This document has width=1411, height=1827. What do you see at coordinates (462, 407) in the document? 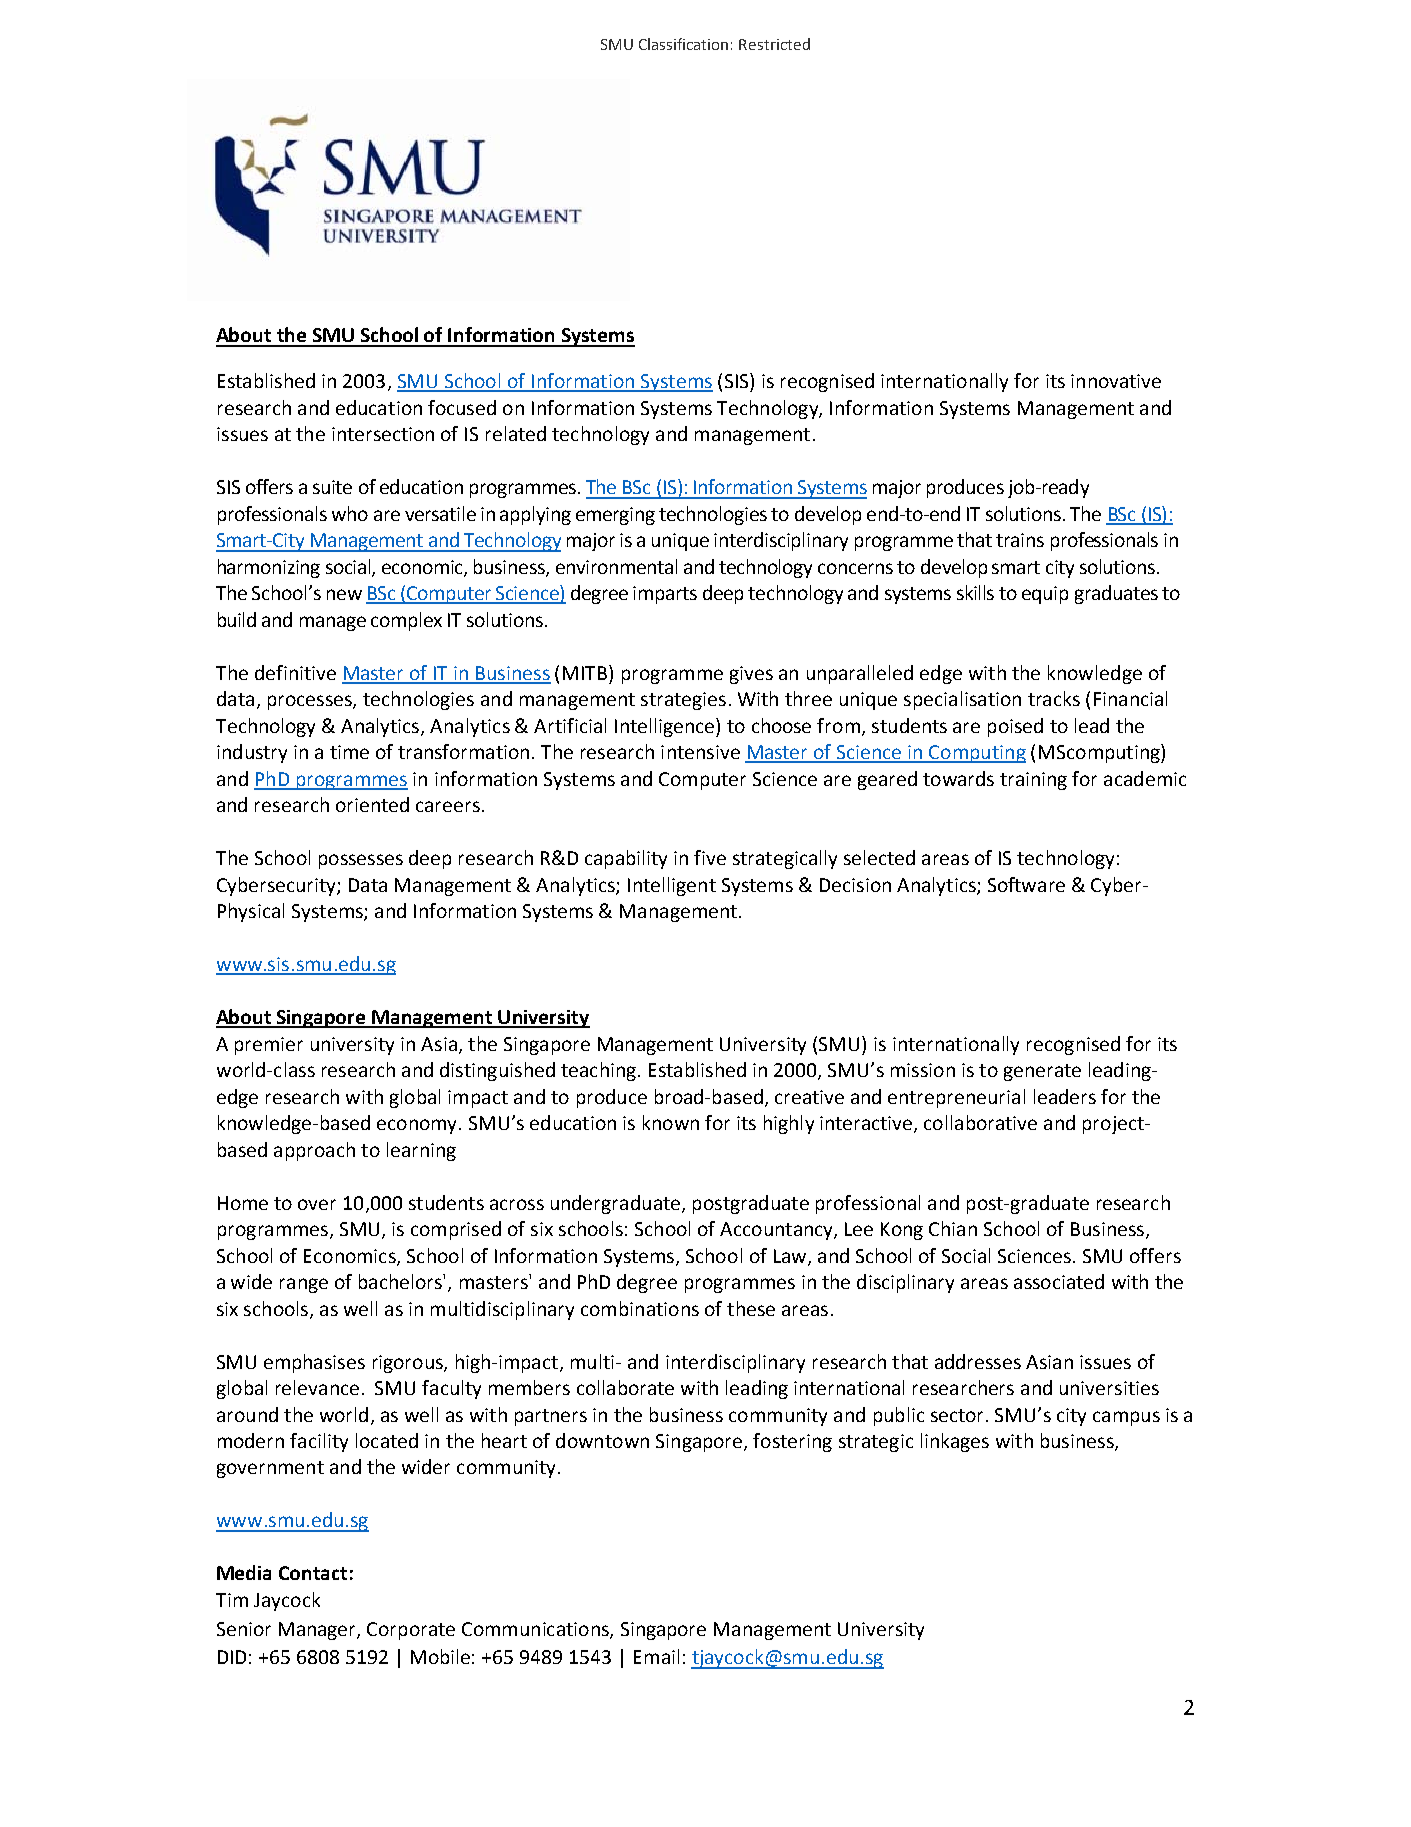
I see `focused` at bounding box center [462, 407].
